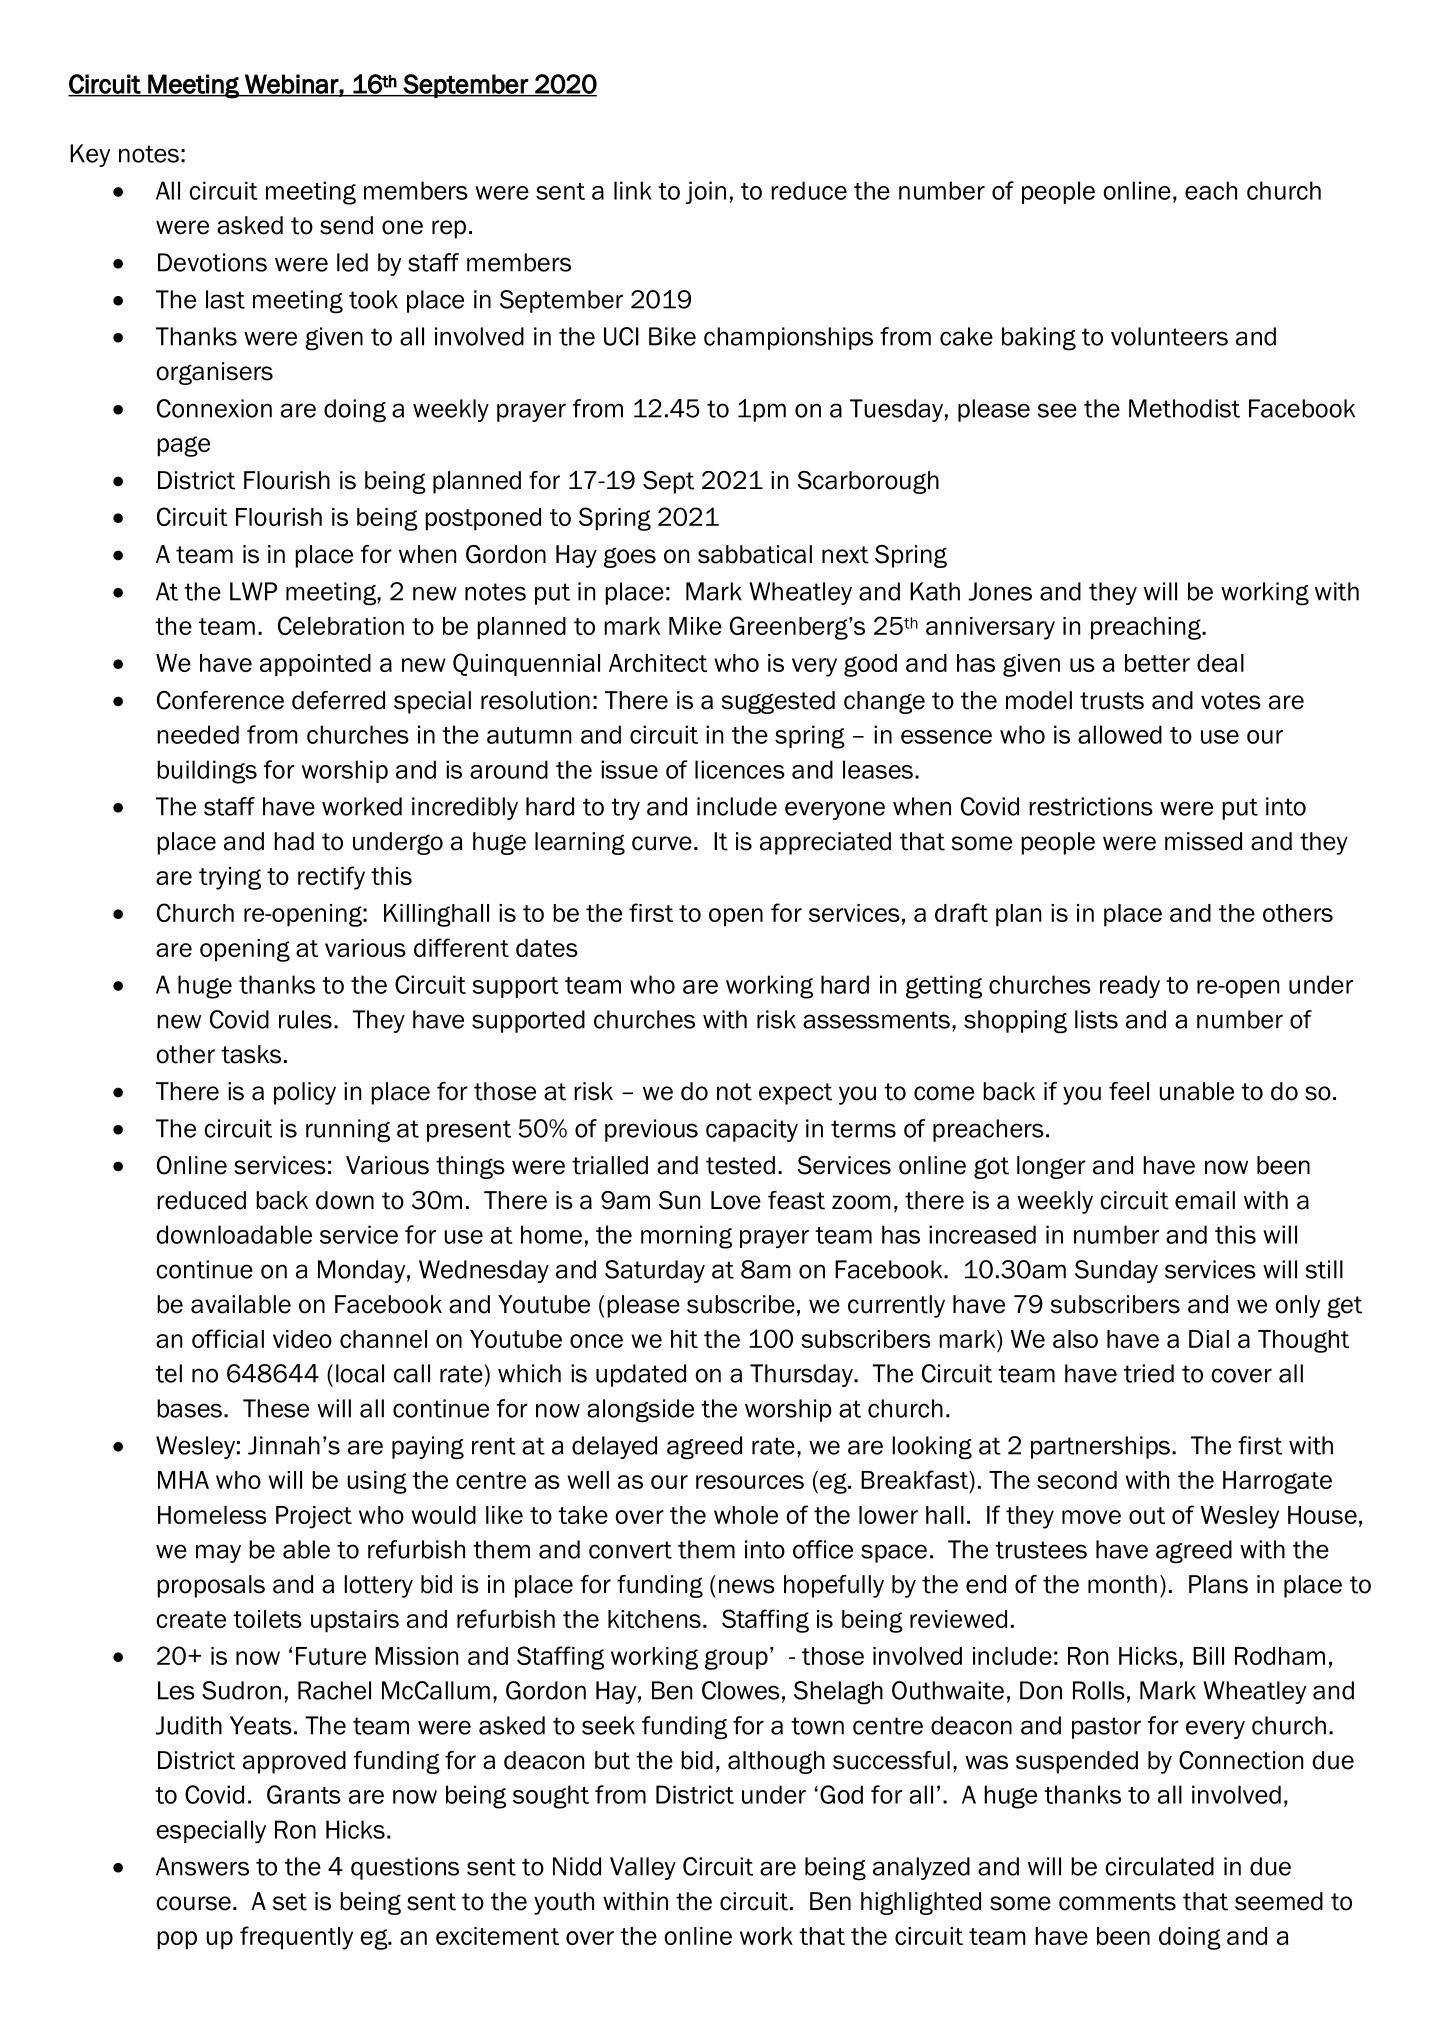  What do you see at coordinates (706, 192) in the document?
I see `join` at bounding box center [706, 192].
